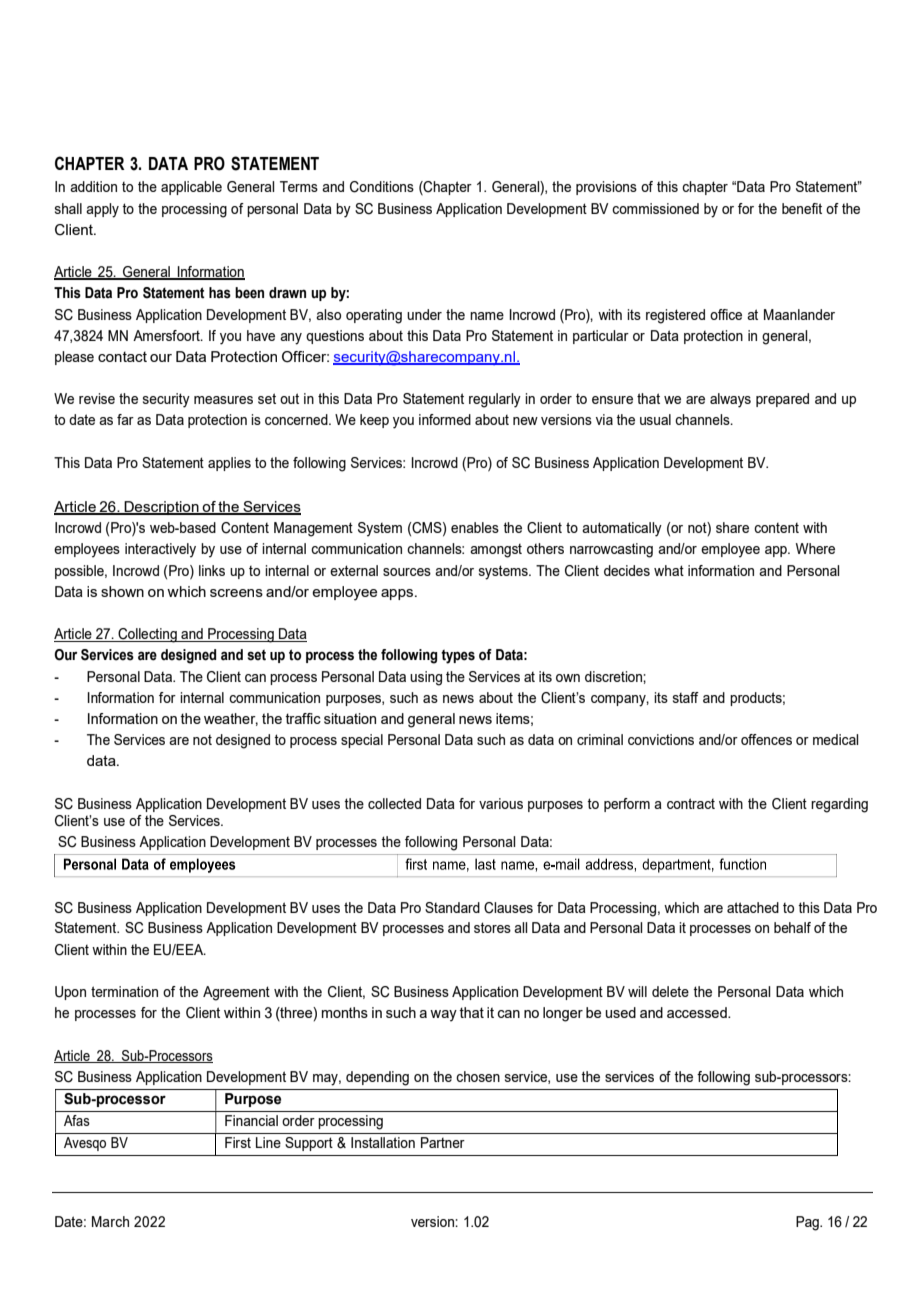 This screenshot has height=1308, width=924. Describe the element at coordinates (802, 208) in the screenshot. I see `benefit` at that location.
